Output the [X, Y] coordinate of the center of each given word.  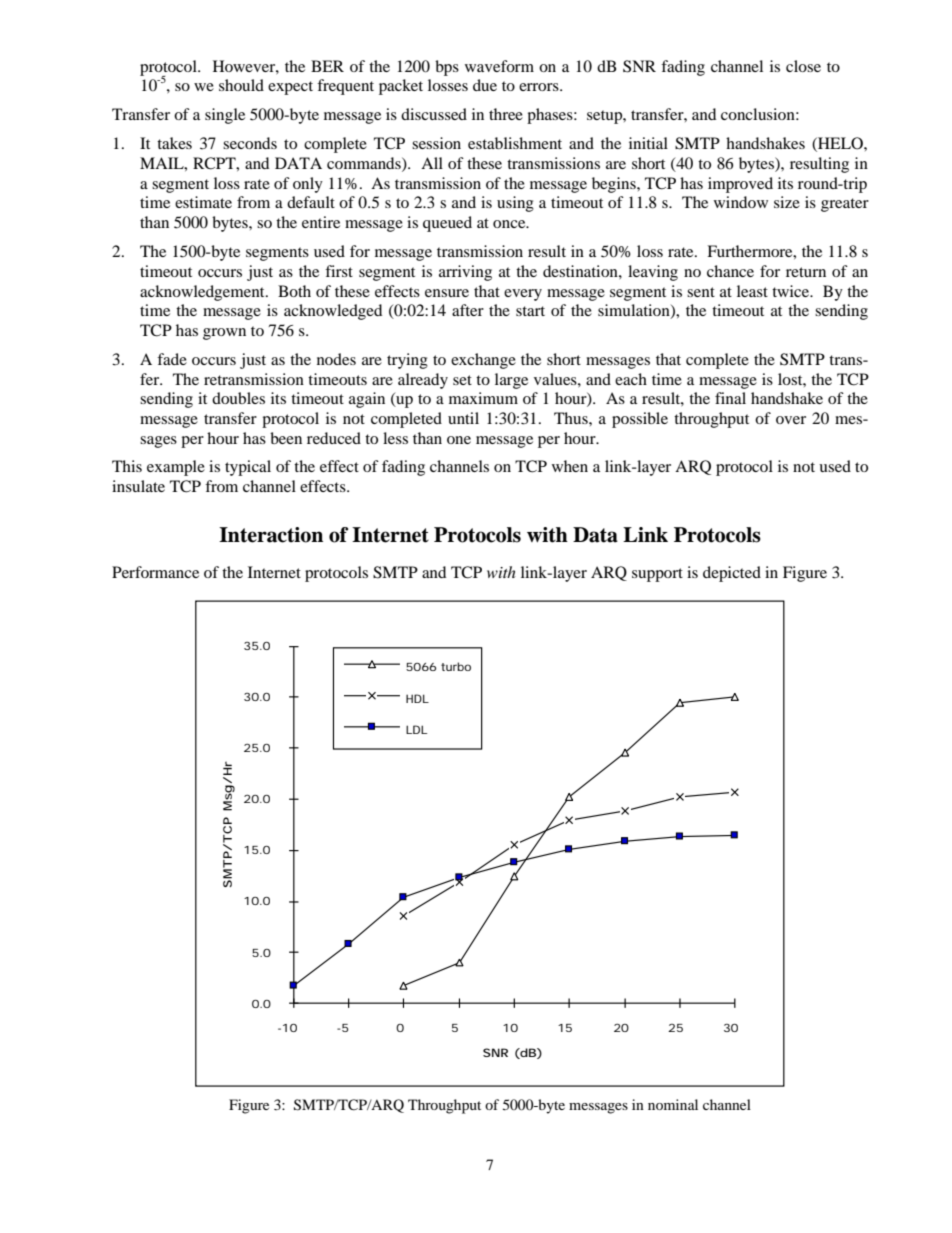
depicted [732, 574]
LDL [416, 729]
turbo [456, 666]
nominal [673, 1104]
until [463, 418]
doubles [238, 398]
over [791, 420]
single [225, 116]
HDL [417, 698]
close [803, 66]
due [485, 85]
